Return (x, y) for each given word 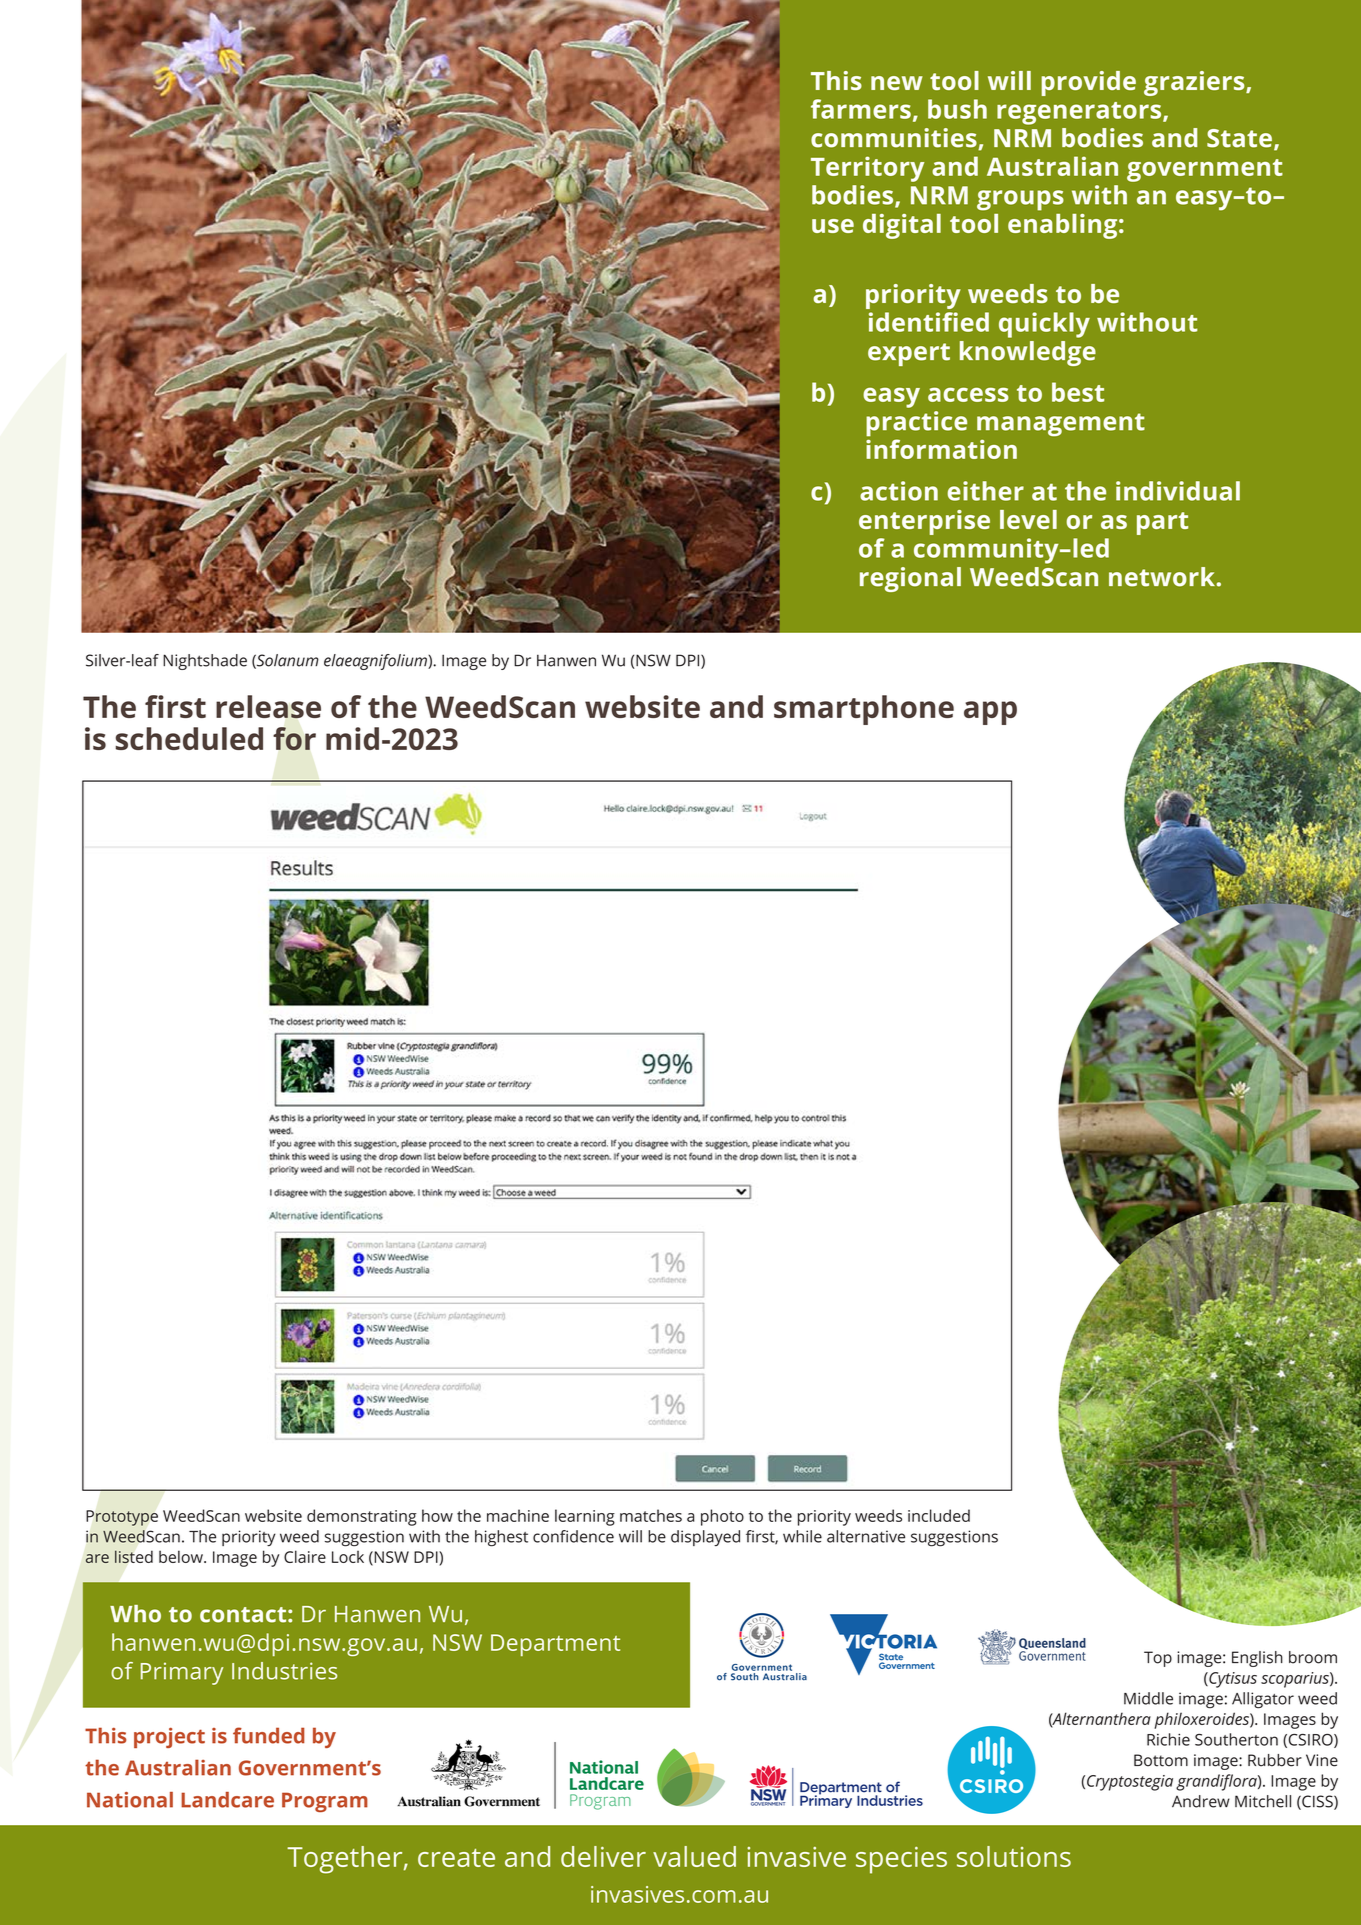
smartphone (864, 710)
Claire (305, 1556)
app (990, 713)
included (939, 1515)
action (899, 491)
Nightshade (205, 662)
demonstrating (362, 1517)
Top (1158, 1659)
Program (325, 1802)
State (1239, 138)
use (833, 226)
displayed (705, 1538)
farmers (861, 109)
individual (1178, 491)
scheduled (189, 738)
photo (722, 1517)
